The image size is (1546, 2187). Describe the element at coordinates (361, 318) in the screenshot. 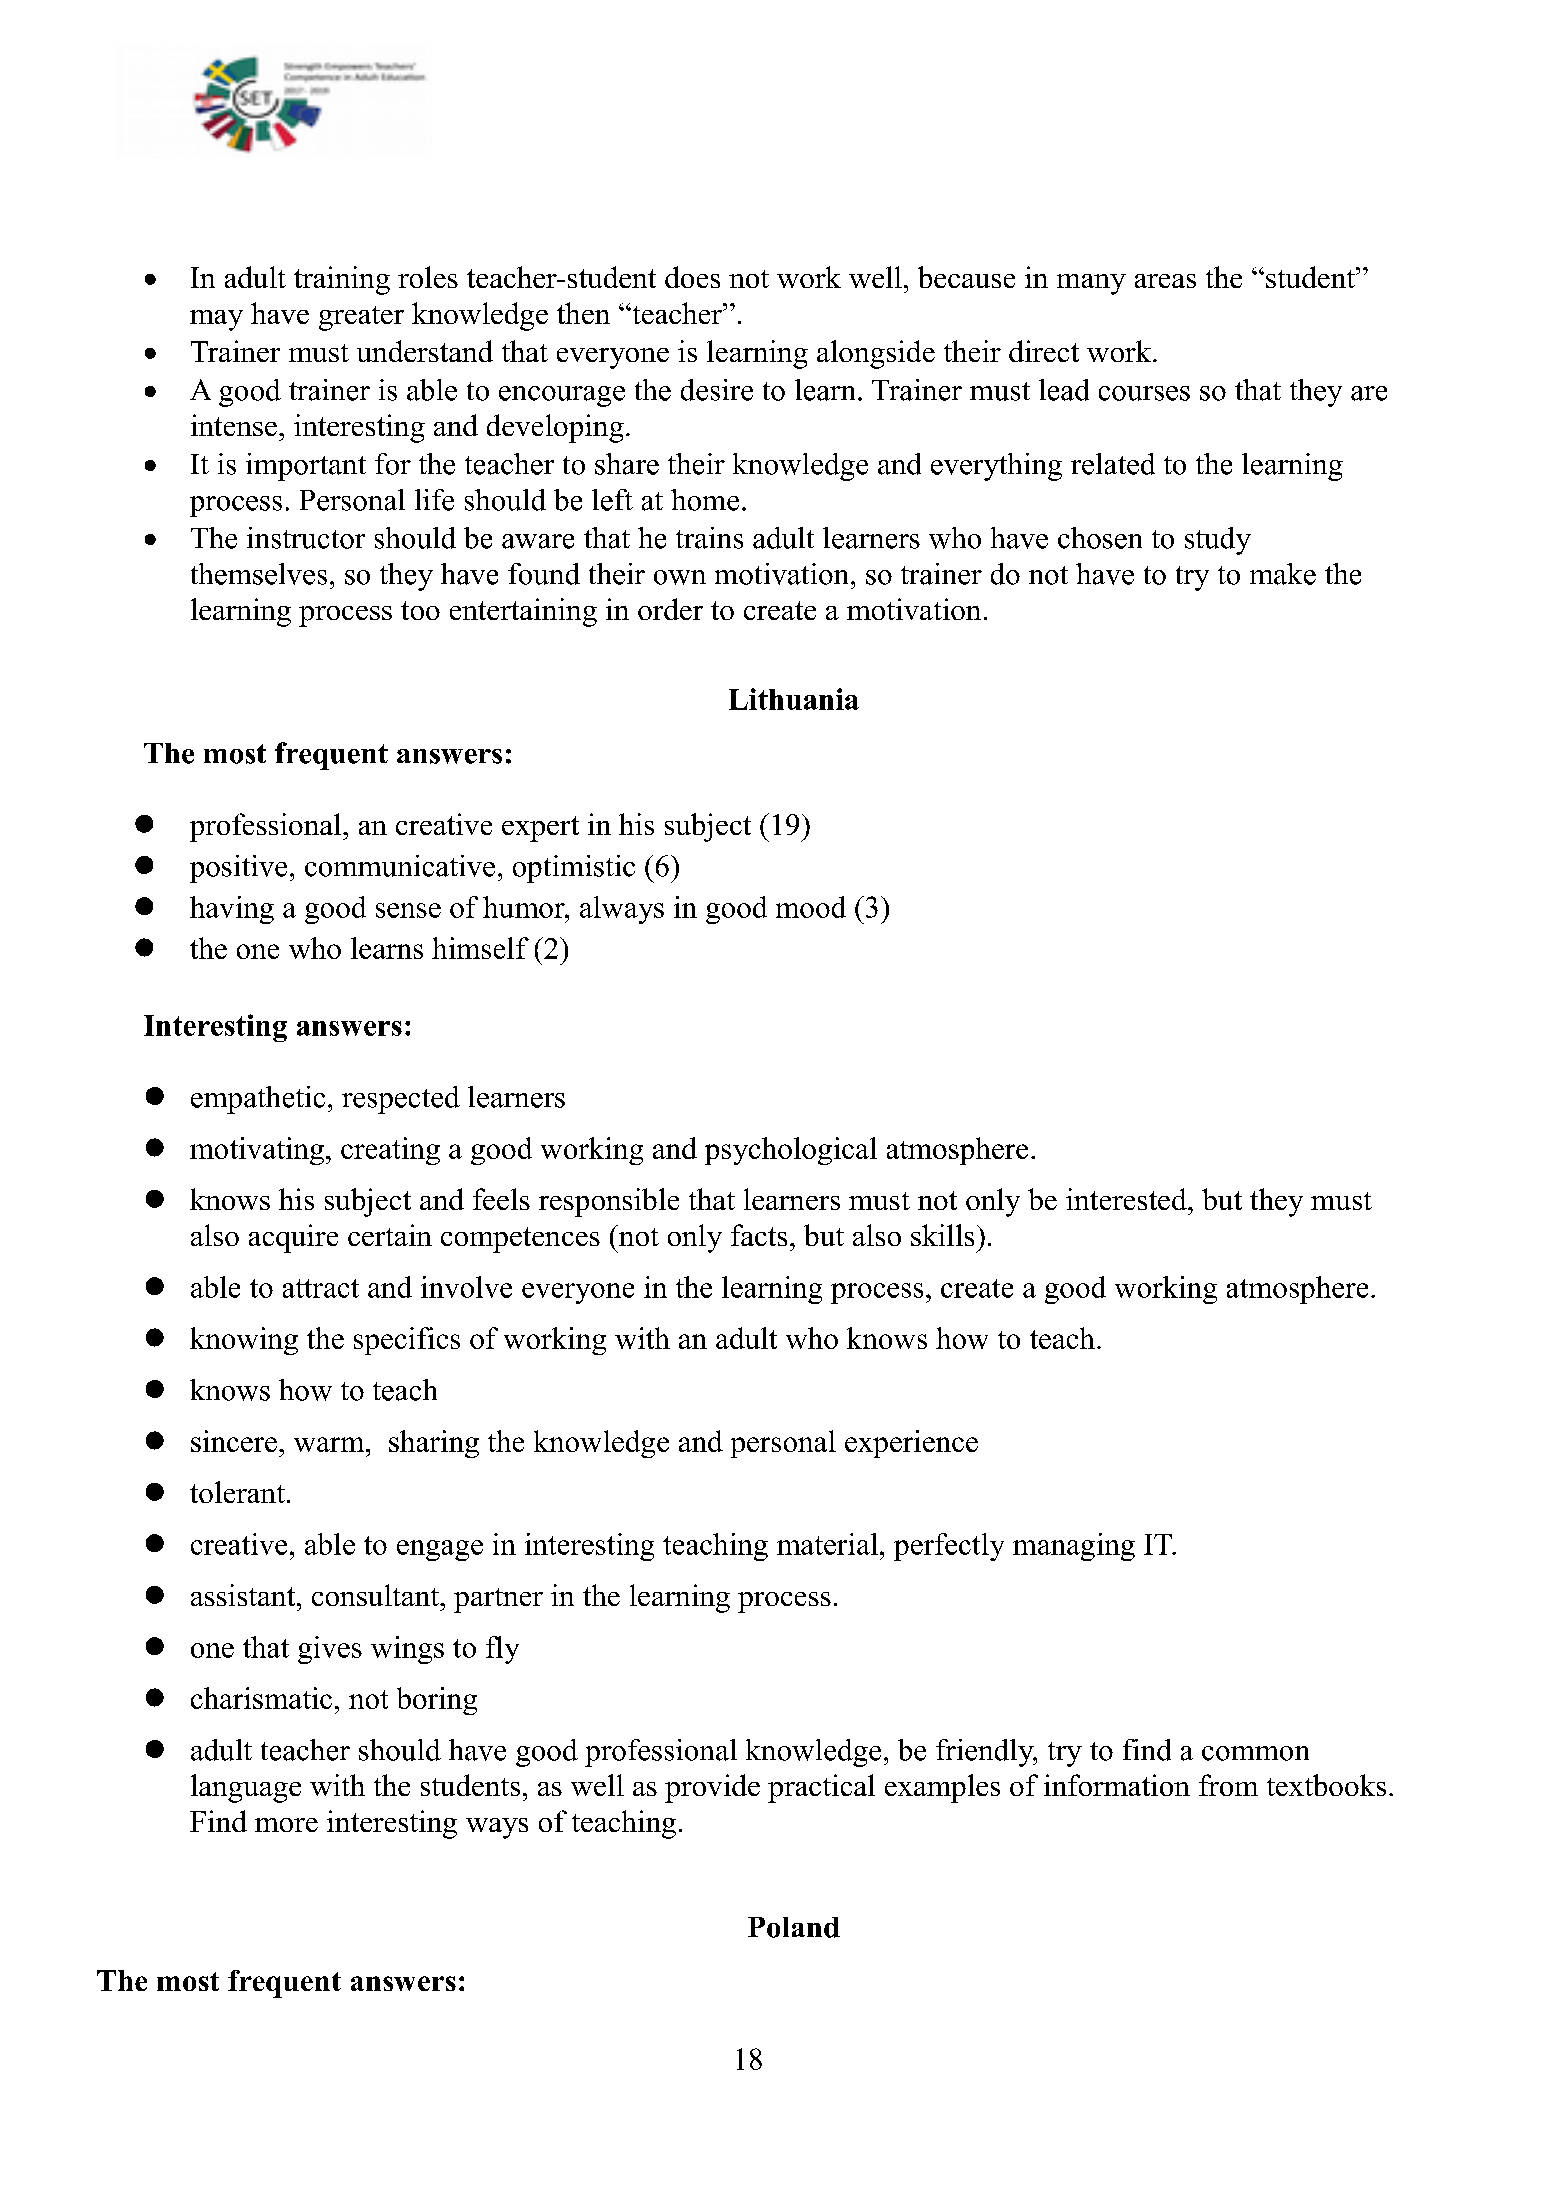

I see `greater` at that location.
